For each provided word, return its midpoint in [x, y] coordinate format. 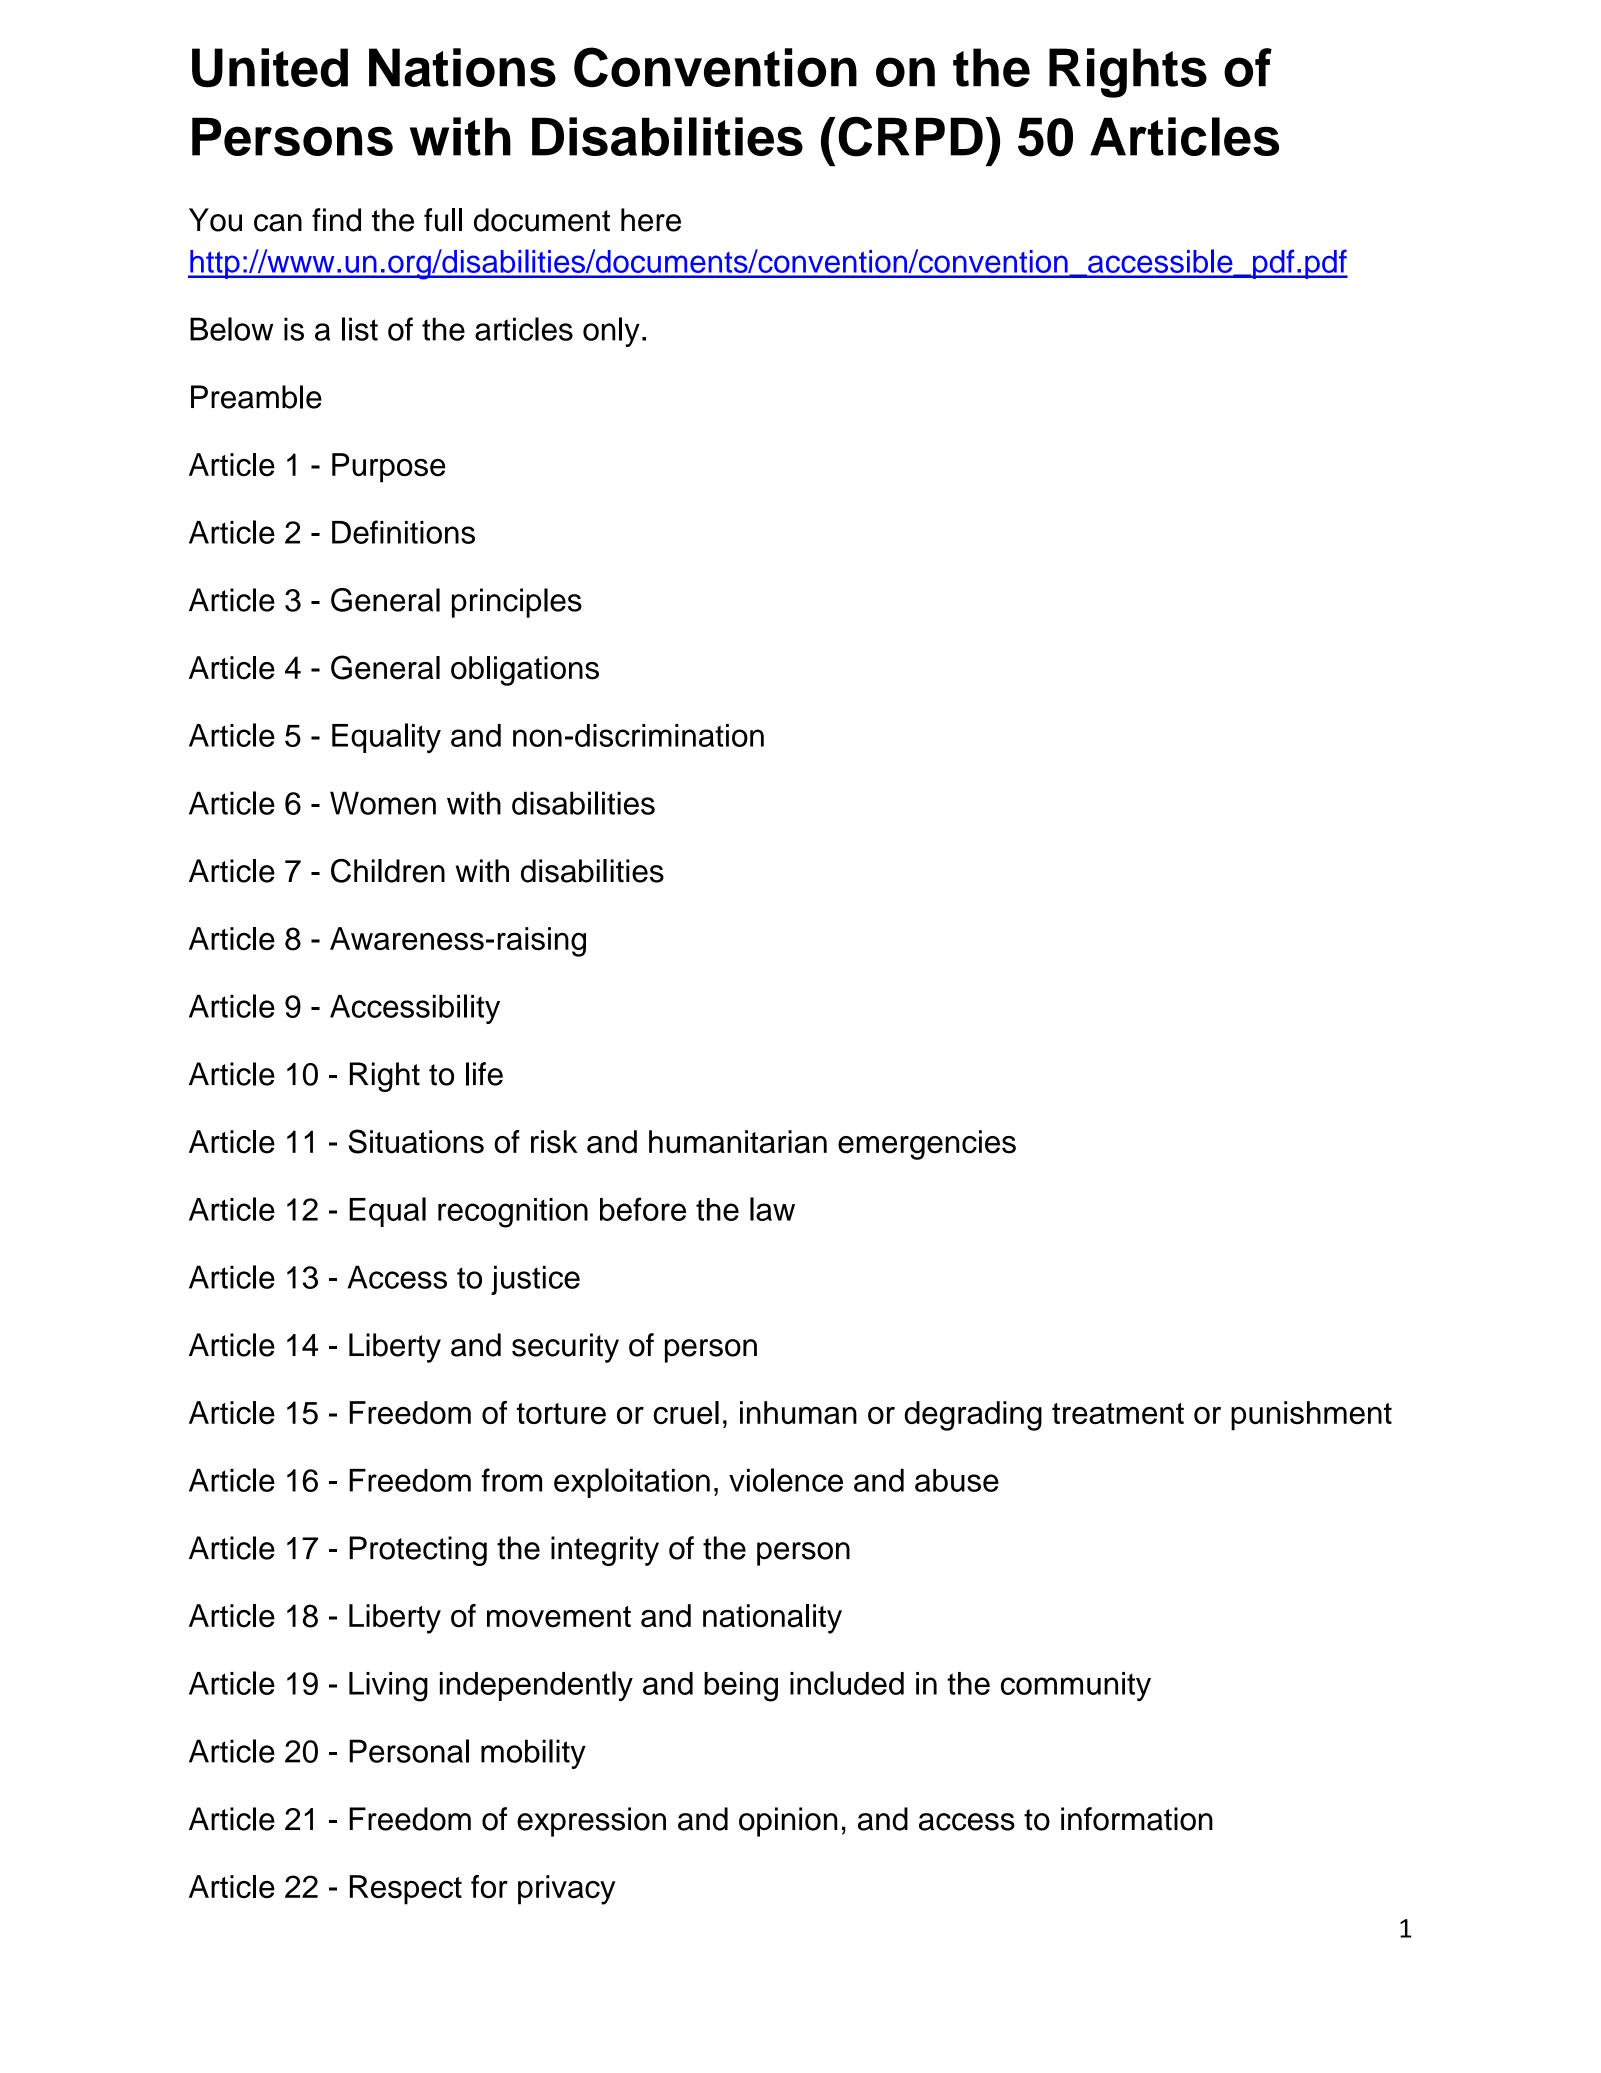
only [611, 332]
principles [517, 603]
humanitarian [738, 1142]
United [270, 68]
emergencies [927, 1145]
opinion [788, 1822]
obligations [525, 671]
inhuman [798, 1412]
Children [388, 871]
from [512, 1480]
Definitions [403, 532]
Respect [406, 1890]
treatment [1118, 1413]
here [651, 220]
